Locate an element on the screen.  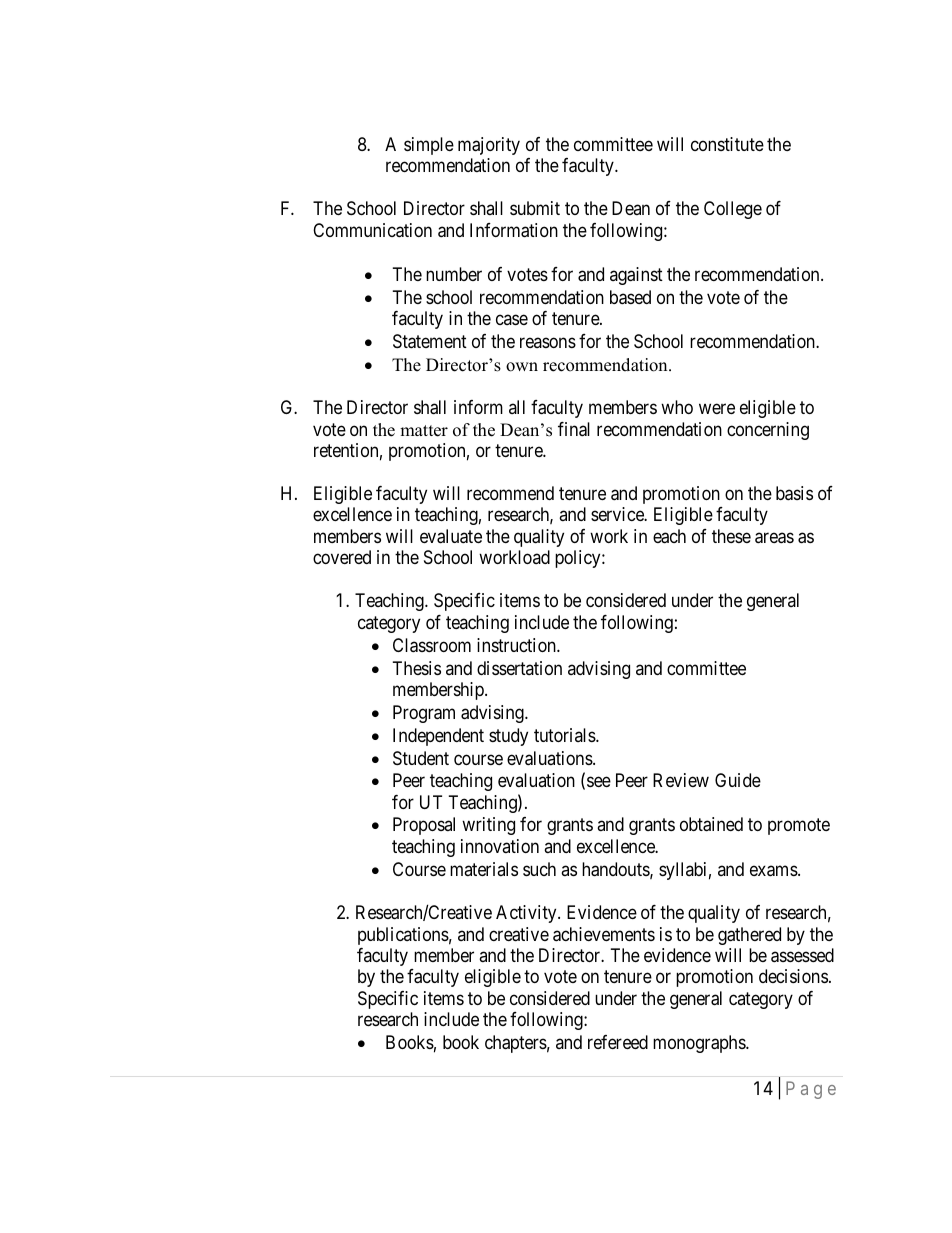
submit is located at coordinates (535, 208).
